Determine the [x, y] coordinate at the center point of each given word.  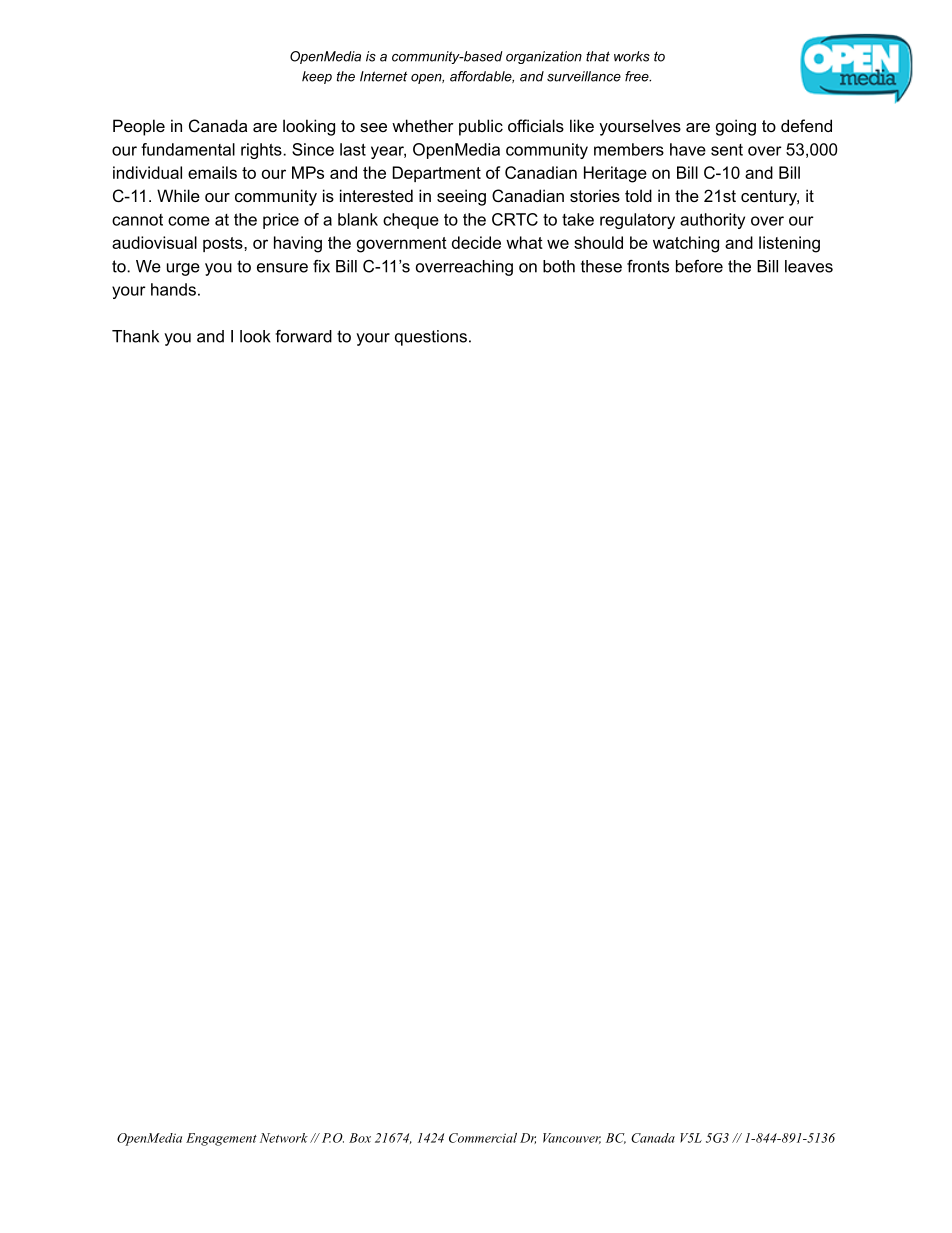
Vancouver [572, 1138]
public [481, 127]
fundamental [188, 149]
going [736, 127]
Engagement [221, 1139]
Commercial [483, 1138]
